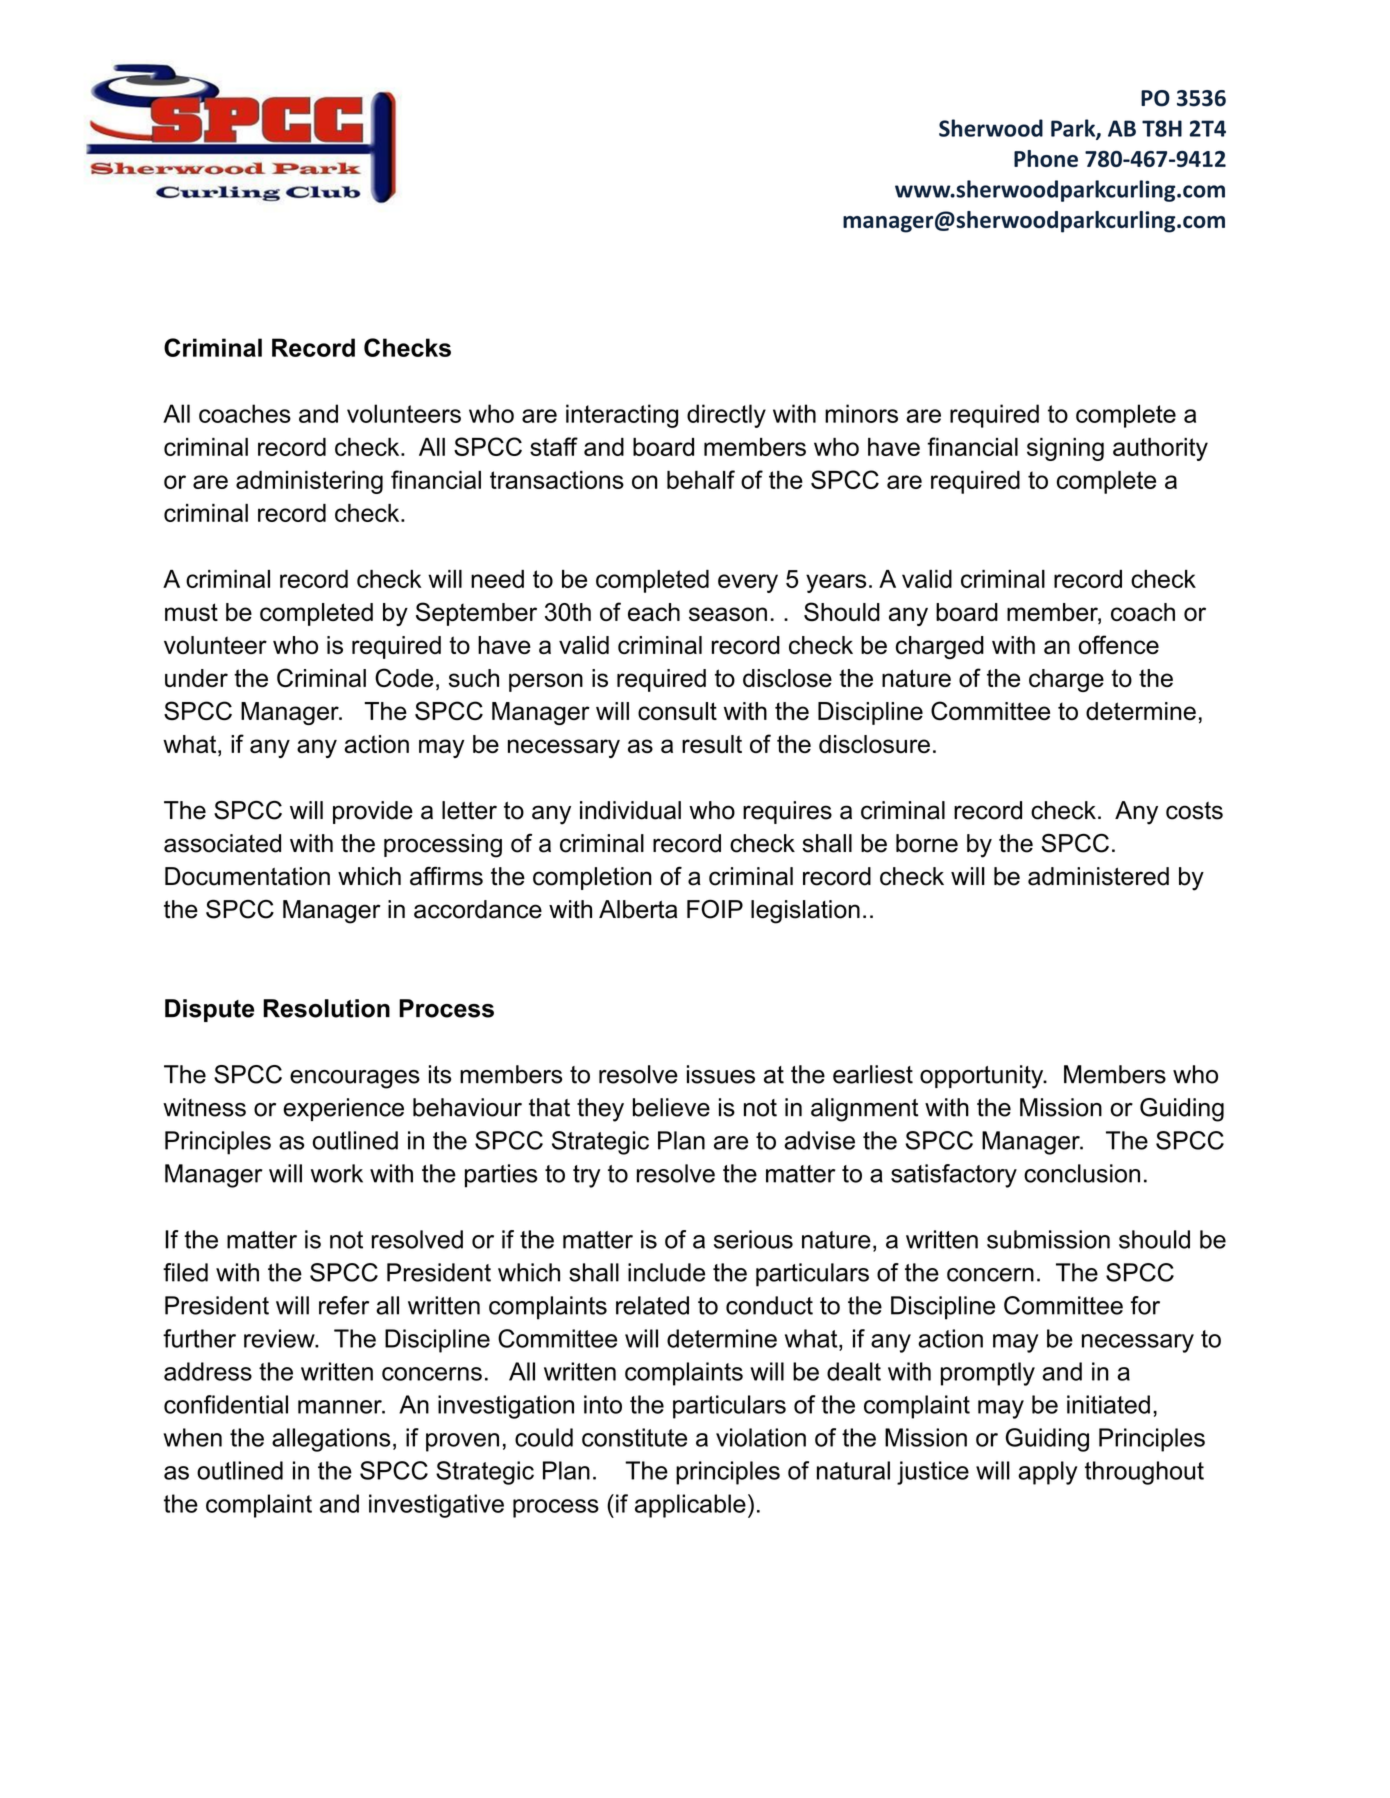 The image size is (1390, 1798). What do you see at coordinates (331, 1440) in the image?
I see `allegations` at bounding box center [331, 1440].
